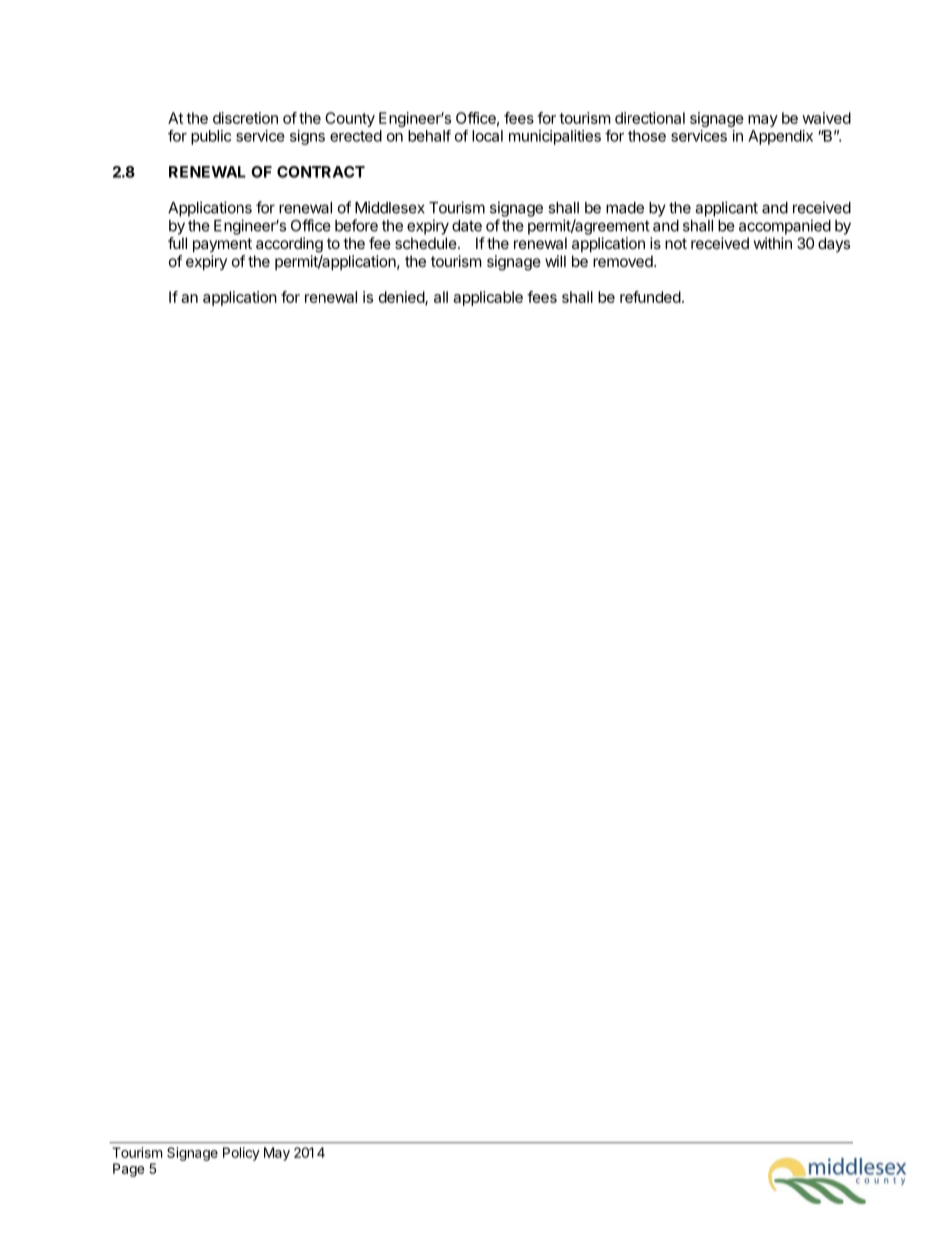 This document has height=1233, width=952. Describe the element at coordinates (241, 1154) in the document. I see `Policy` at that location.
